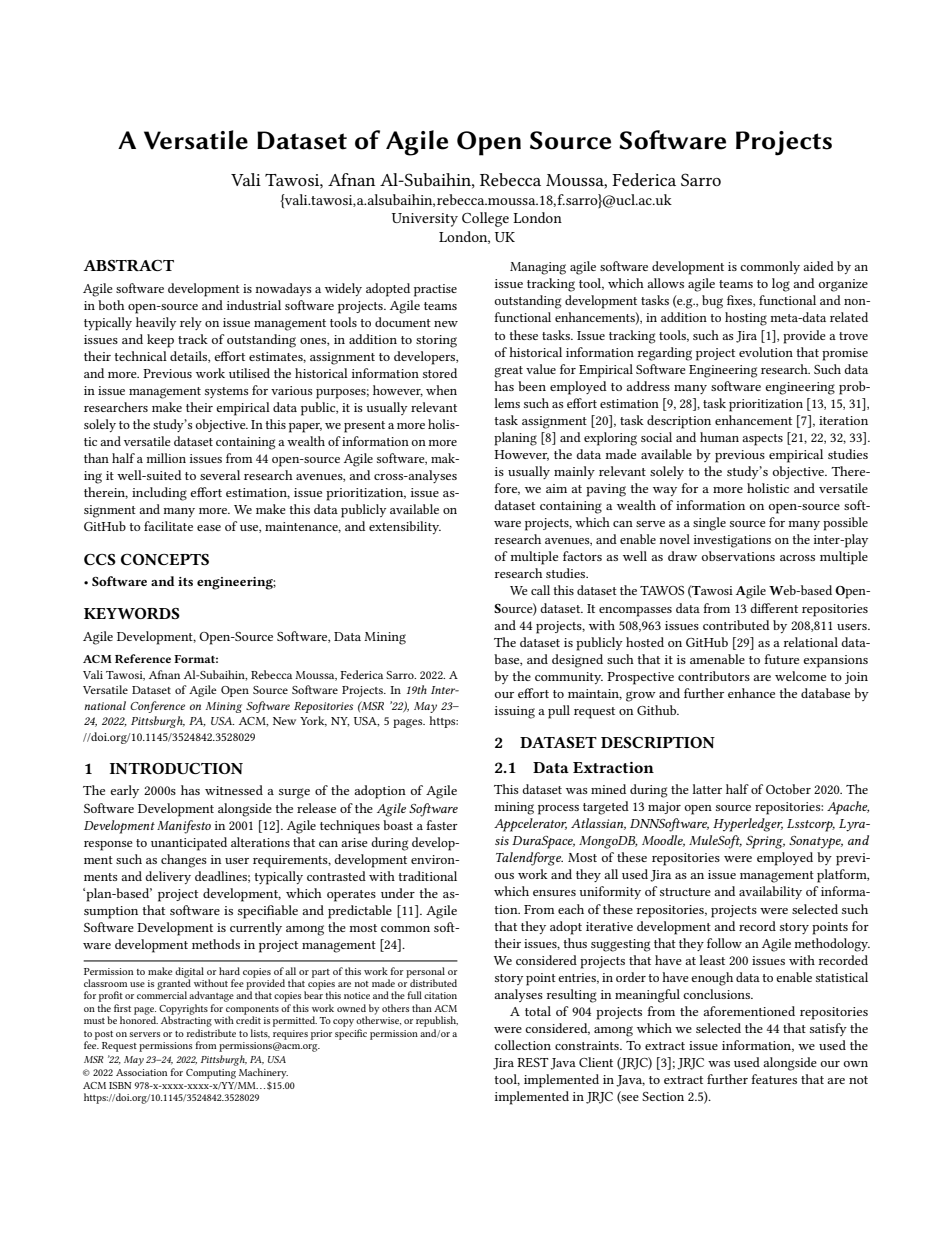 The height and width of the screenshot is (1233, 952). I want to click on aided, so click(818, 266).
